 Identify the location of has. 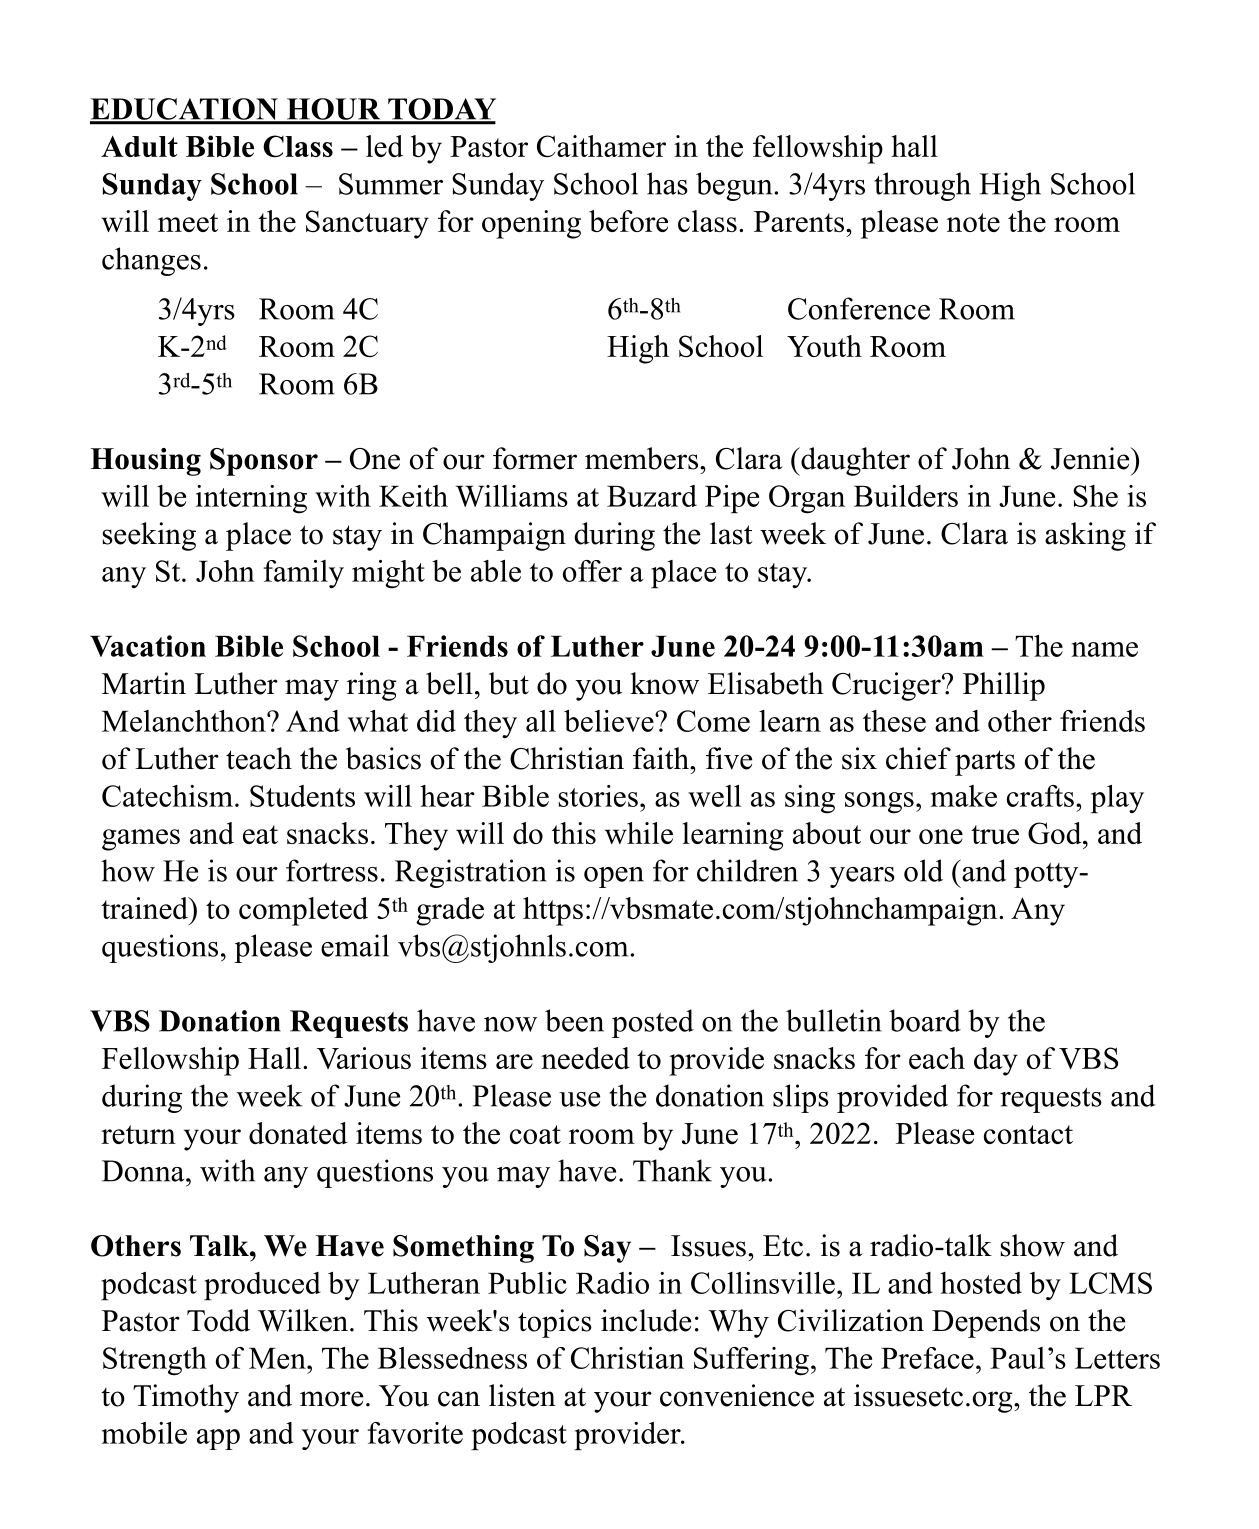
(667, 183).
